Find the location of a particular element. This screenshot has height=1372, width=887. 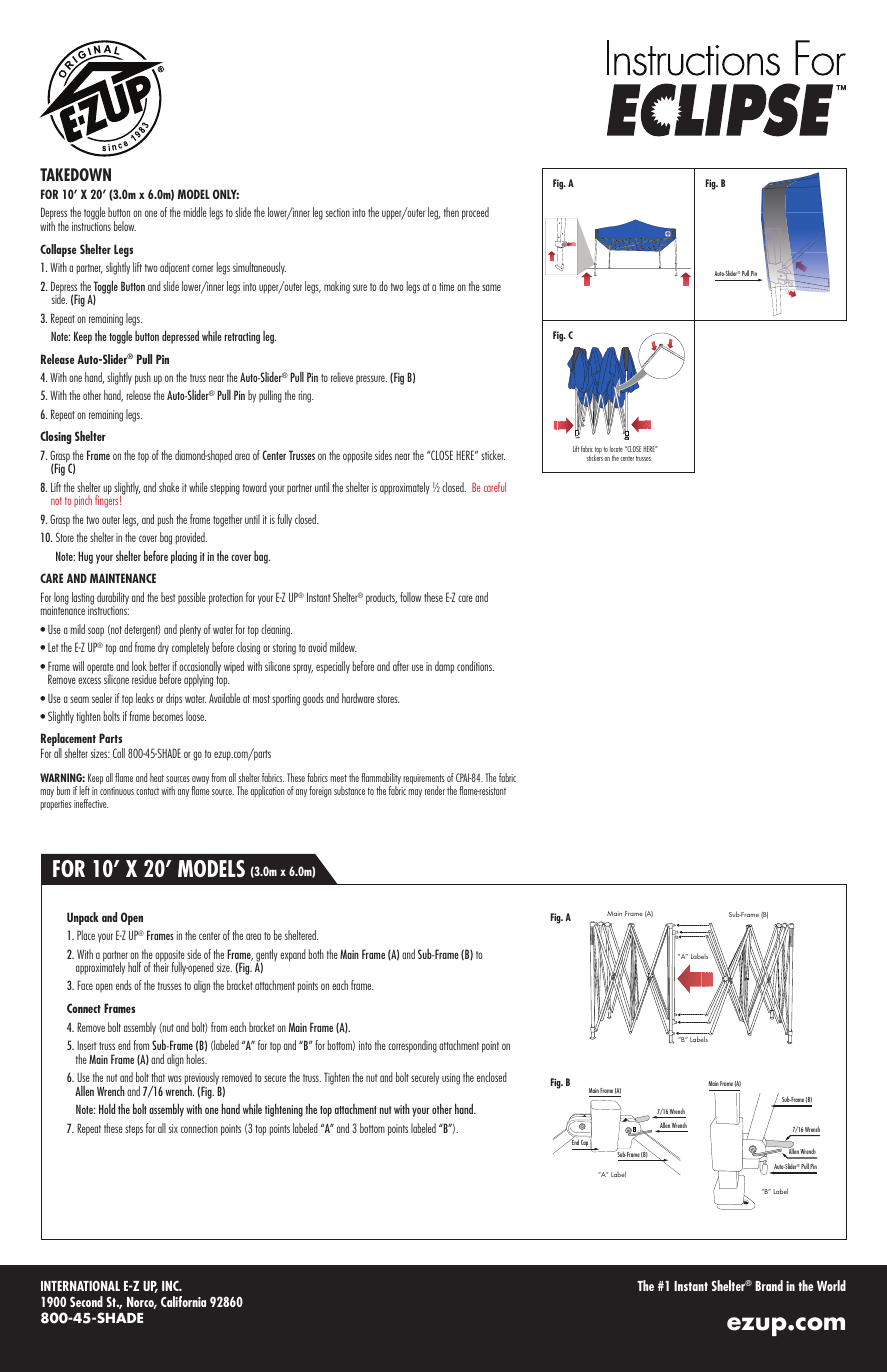

Unpack is located at coordinates (83, 918).
